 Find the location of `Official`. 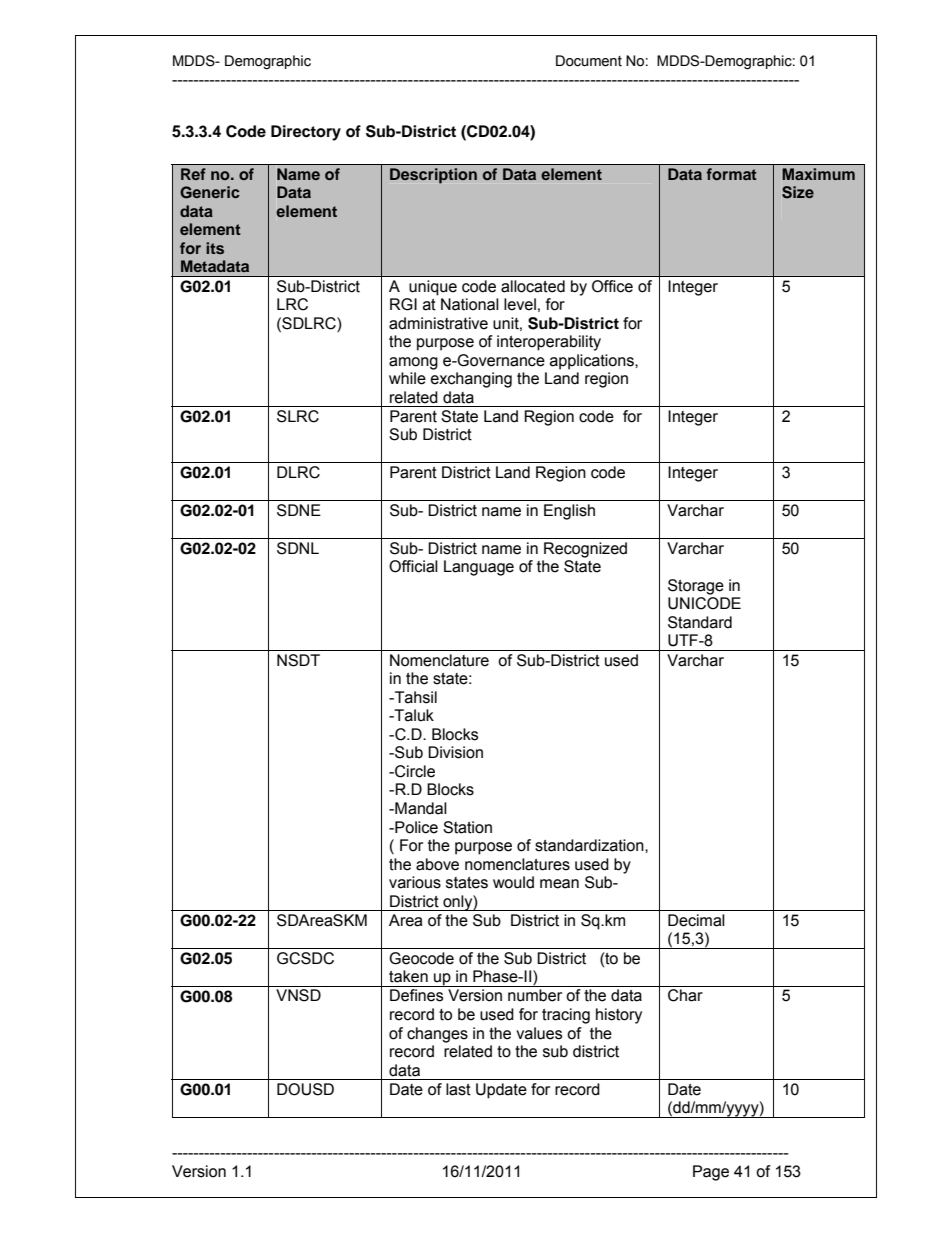

Official is located at coordinates (413, 566).
